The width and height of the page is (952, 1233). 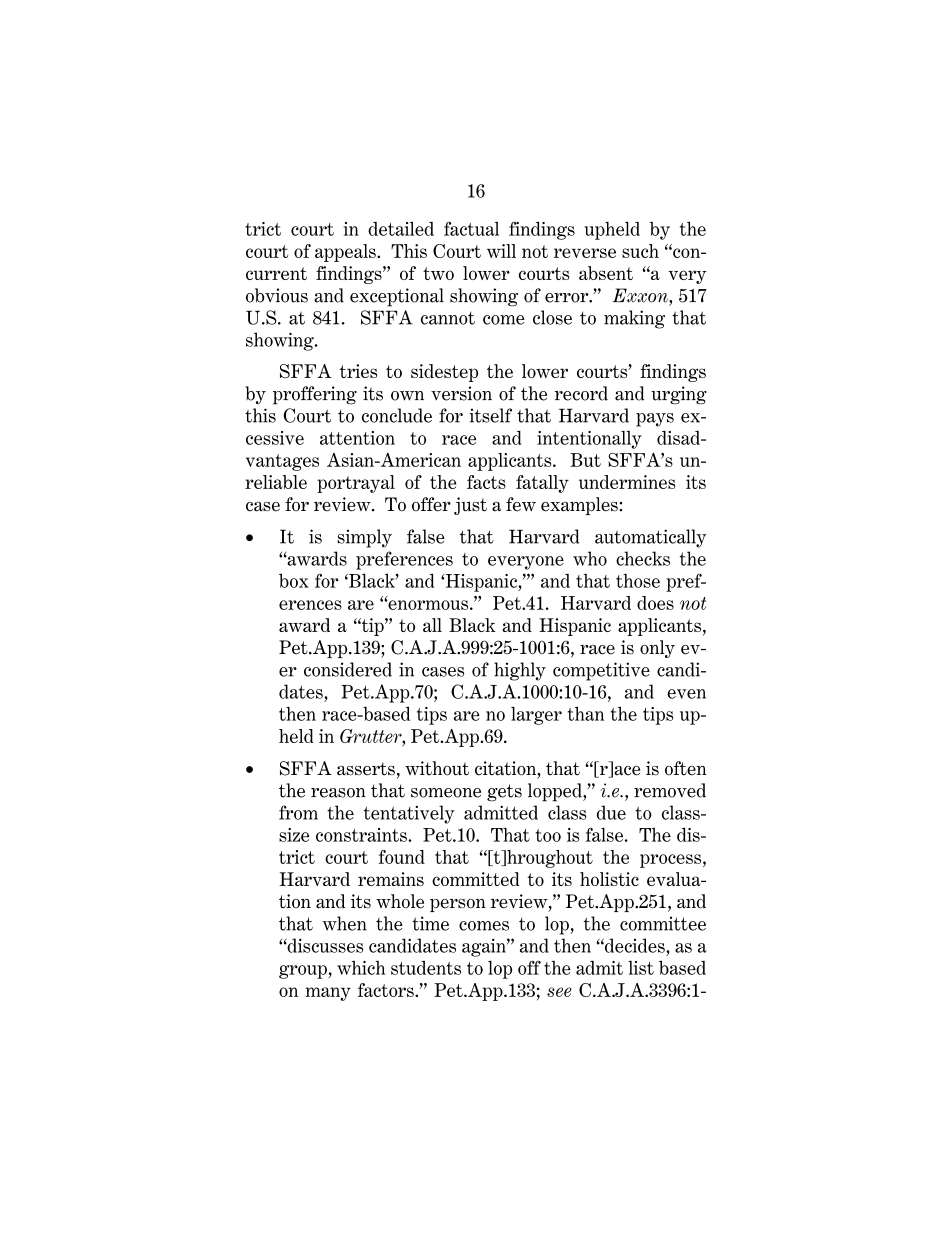 I want to click on simply, so click(x=364, y=538).
